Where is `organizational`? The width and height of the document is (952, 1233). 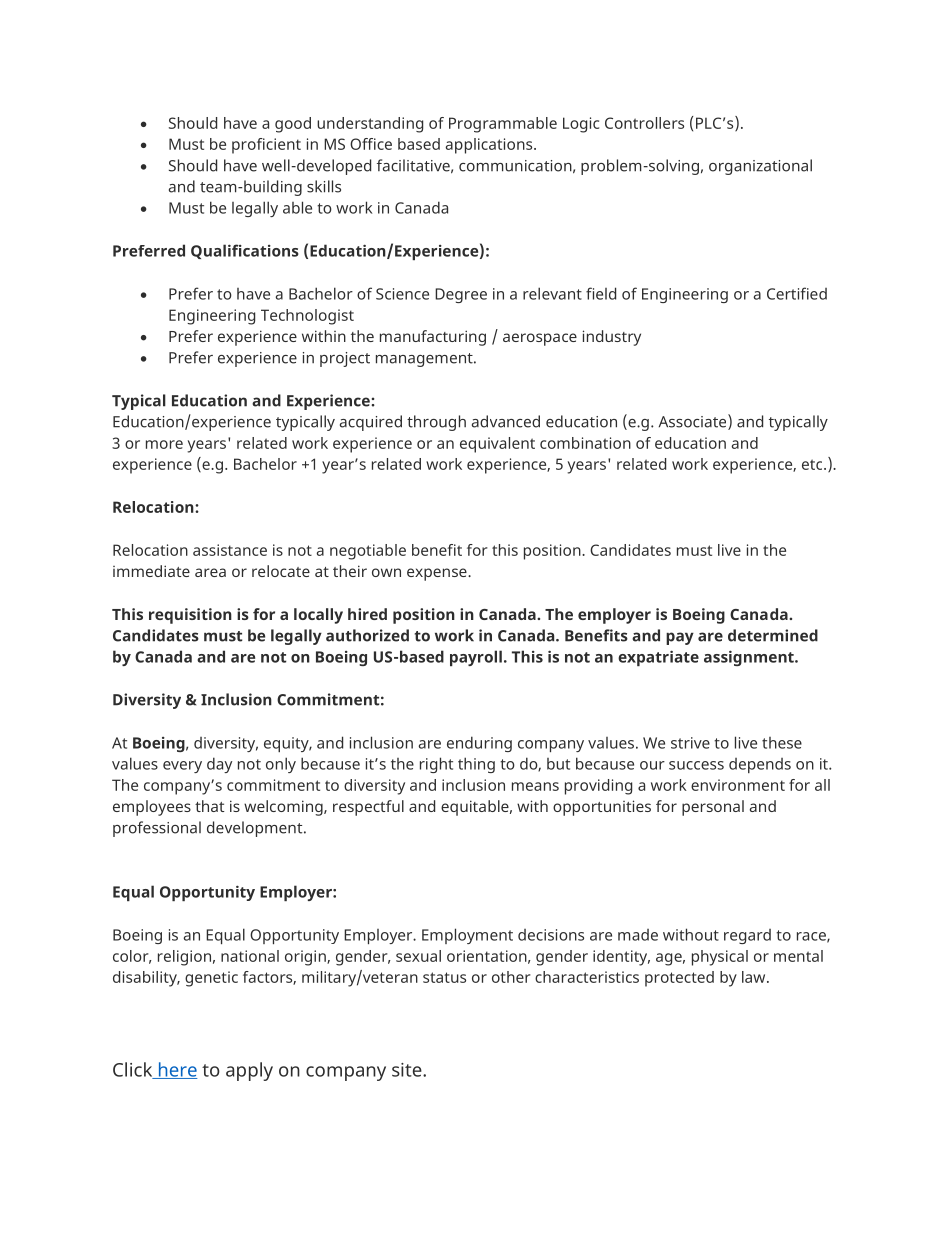
organizational is located at coordinates (760, 167).
